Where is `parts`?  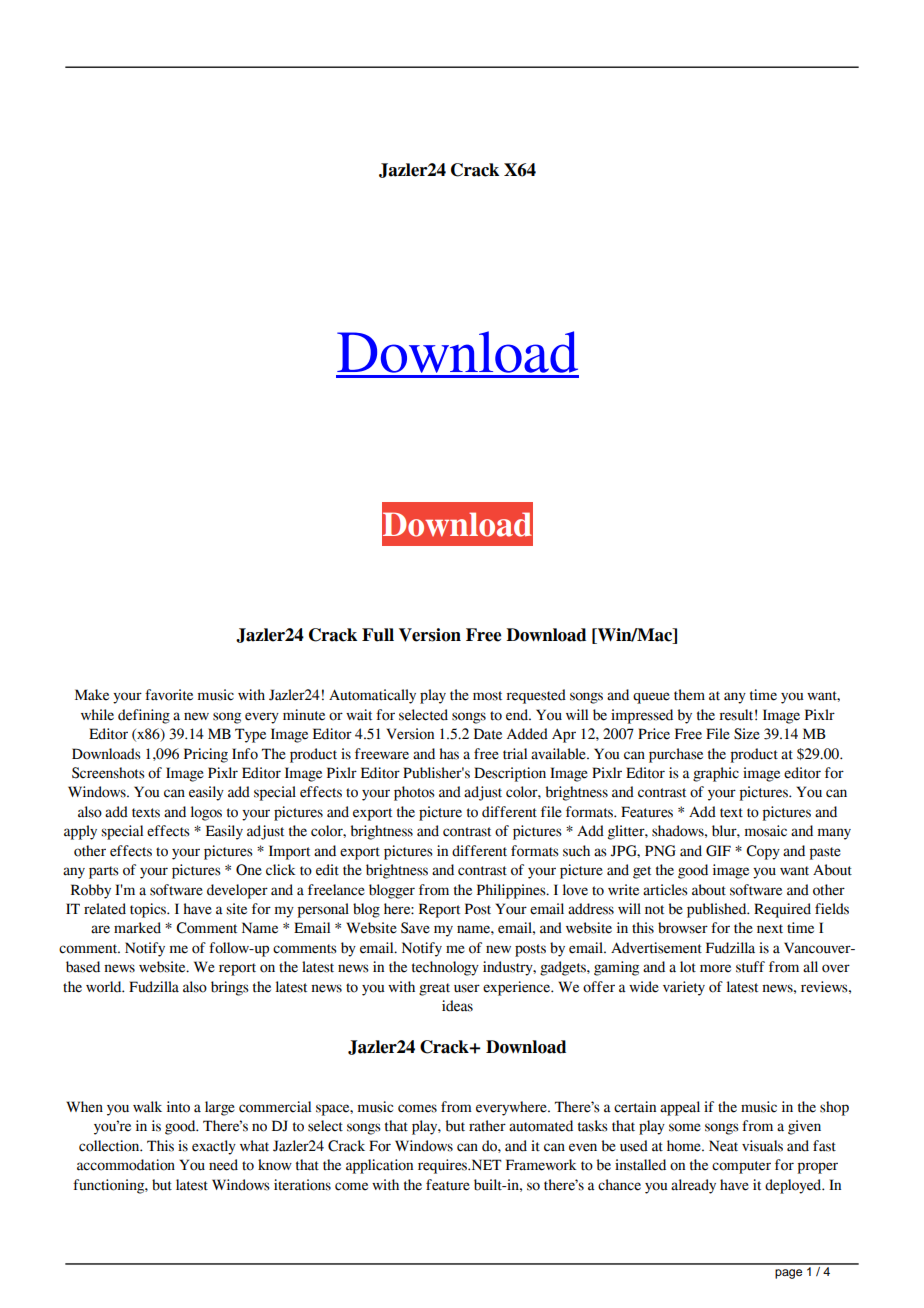 parts is located at coordinates (104, 872).
